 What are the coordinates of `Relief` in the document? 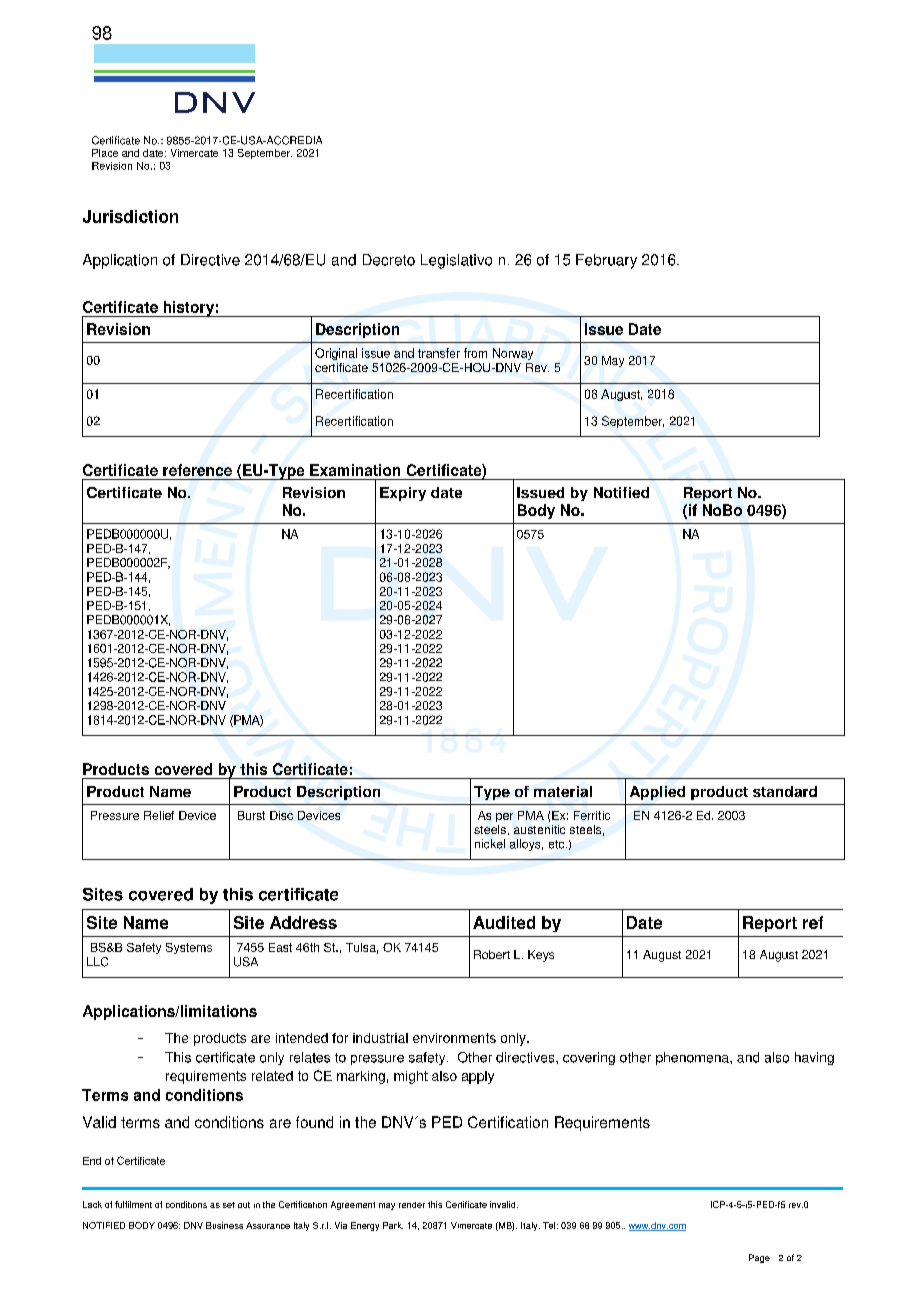 It's located at (159, 815).
